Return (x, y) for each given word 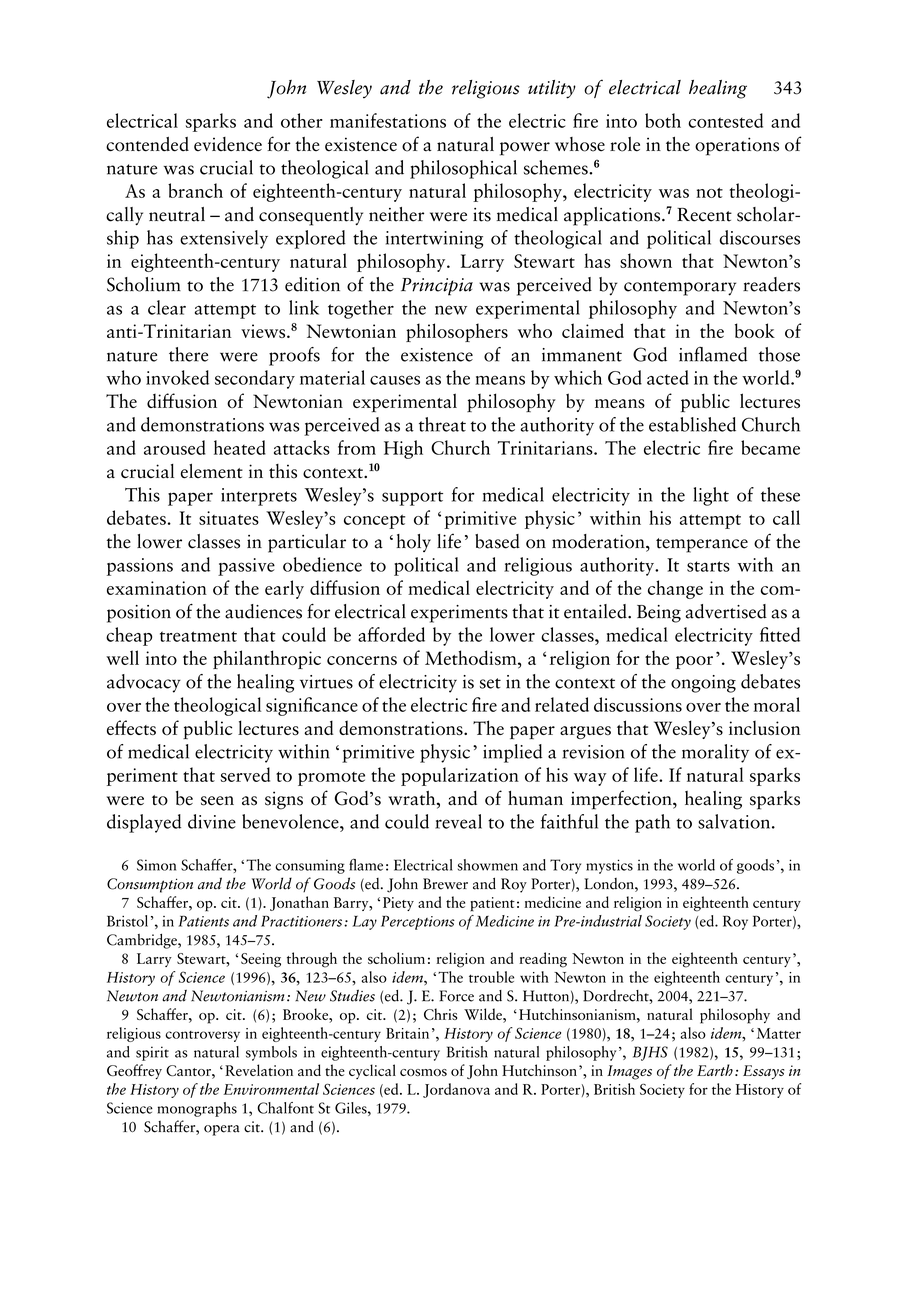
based (497, 541)
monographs (197, 1109)
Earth (715, 1070)
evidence (228, 144)
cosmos (423, 1072)
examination (157, 588)
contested (725, 120)
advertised (726, 611)
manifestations (388, 120)
